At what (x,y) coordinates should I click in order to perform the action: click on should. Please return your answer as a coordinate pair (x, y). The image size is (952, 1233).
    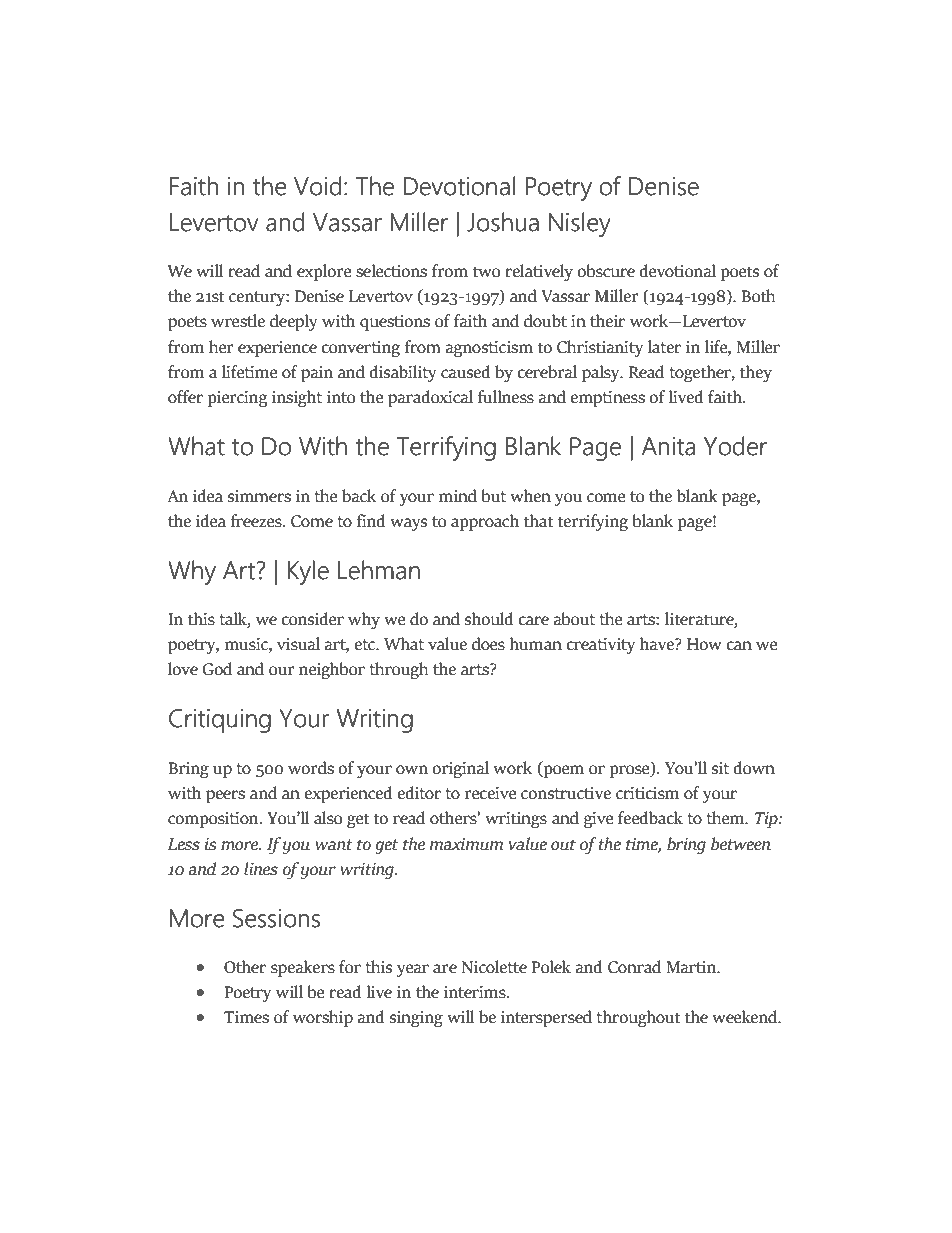
    Looking at the image, I should click on (489, 619).
